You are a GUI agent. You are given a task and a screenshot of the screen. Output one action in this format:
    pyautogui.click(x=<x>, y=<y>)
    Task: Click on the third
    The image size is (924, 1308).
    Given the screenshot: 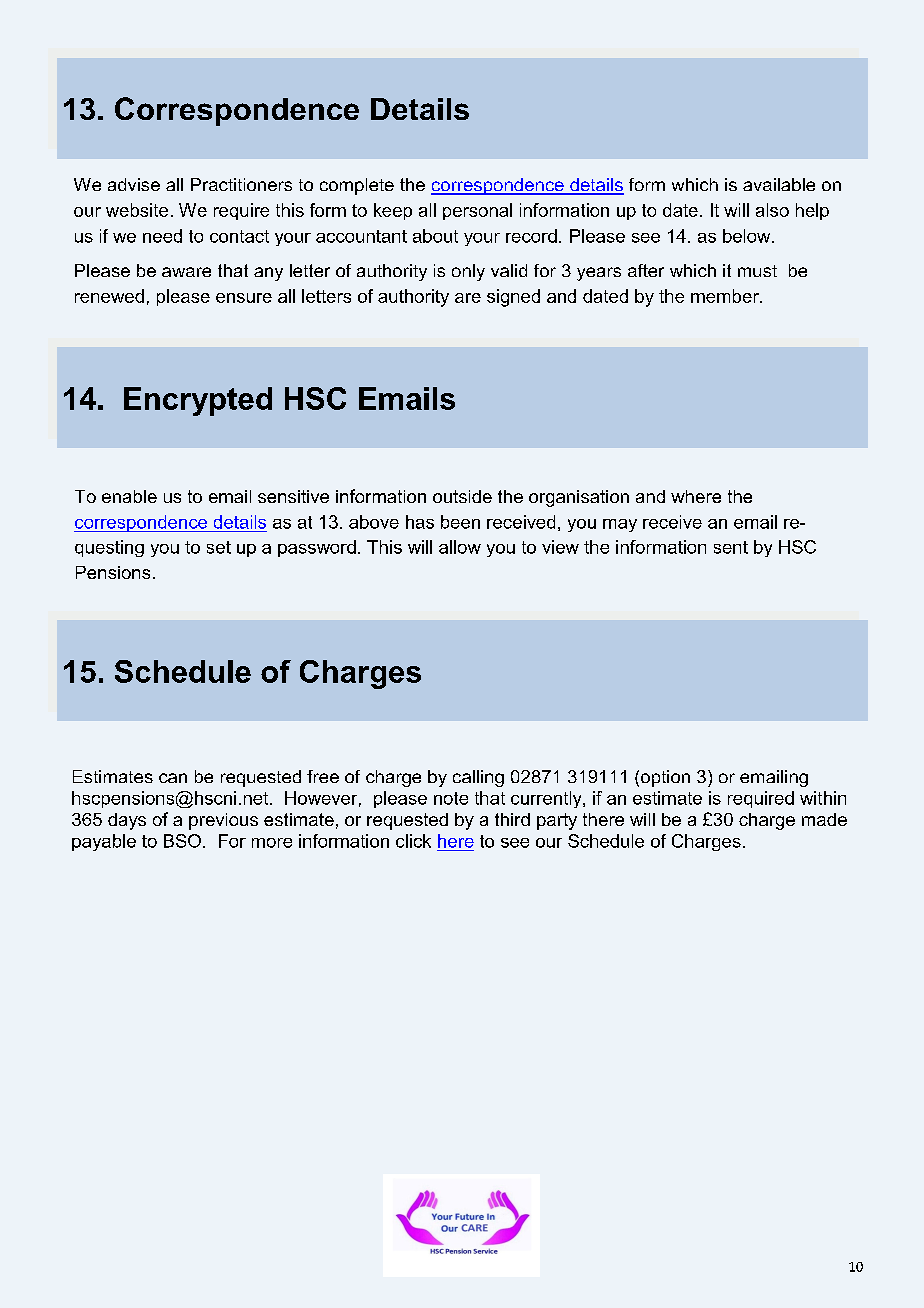 What is the action you would take?
    pyautogui.click(x=512, y=819)
